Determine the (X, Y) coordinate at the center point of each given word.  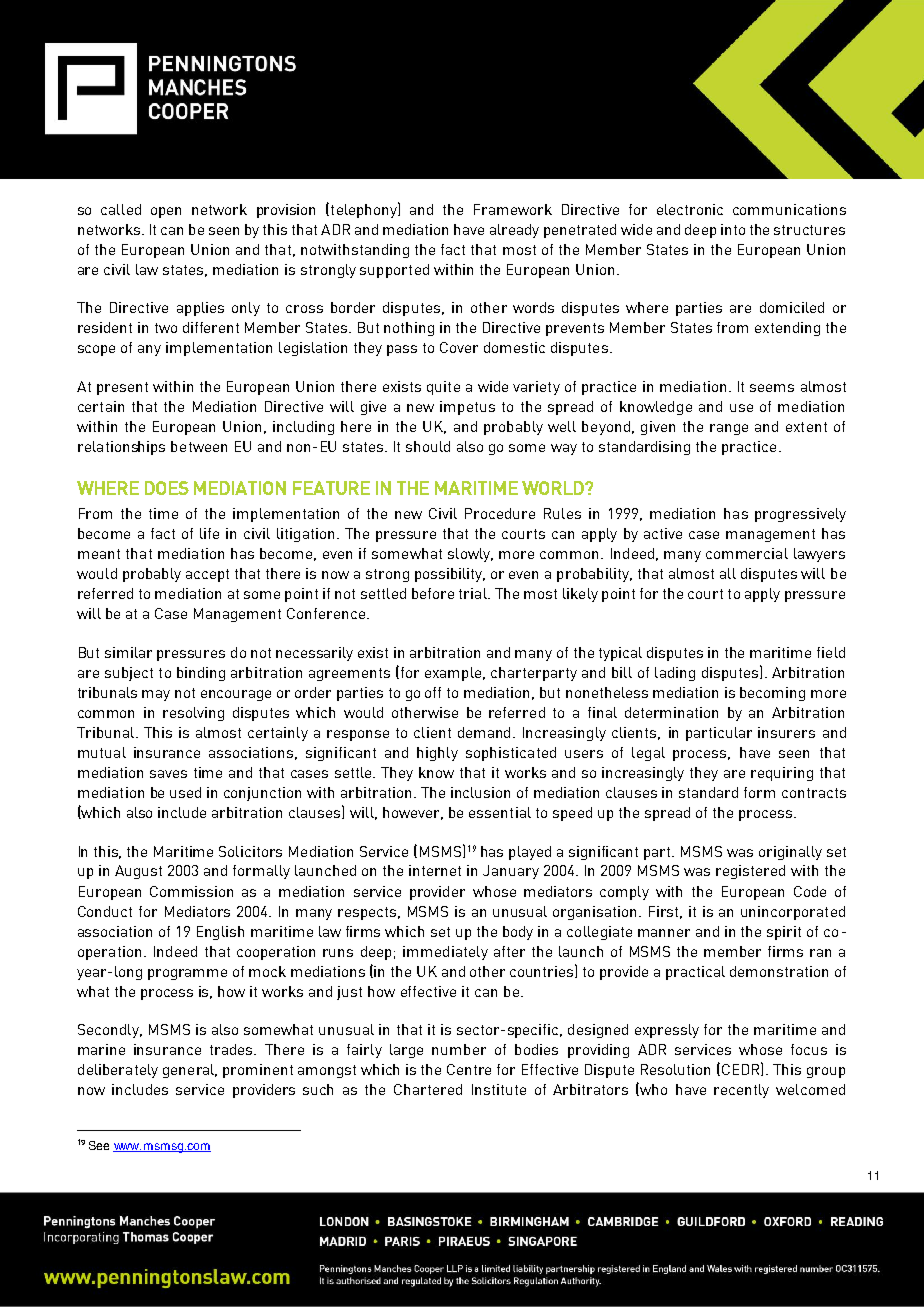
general (190, 1071)
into (733, 229)
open (166, 212)
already (514, 231)
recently (741, 1091)
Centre (469, 1069)
